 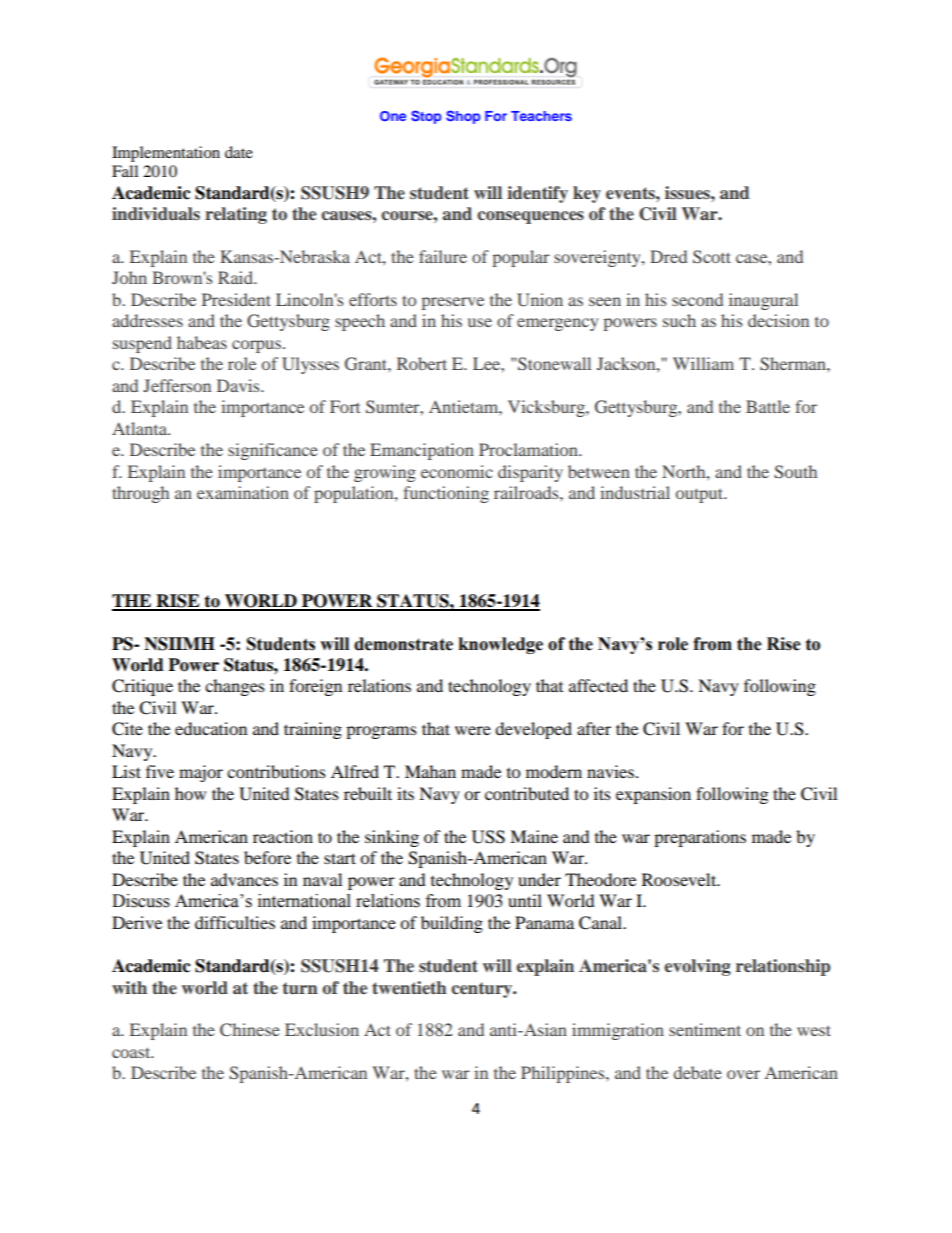 I want to click on date, so click(x=239, y=152).
